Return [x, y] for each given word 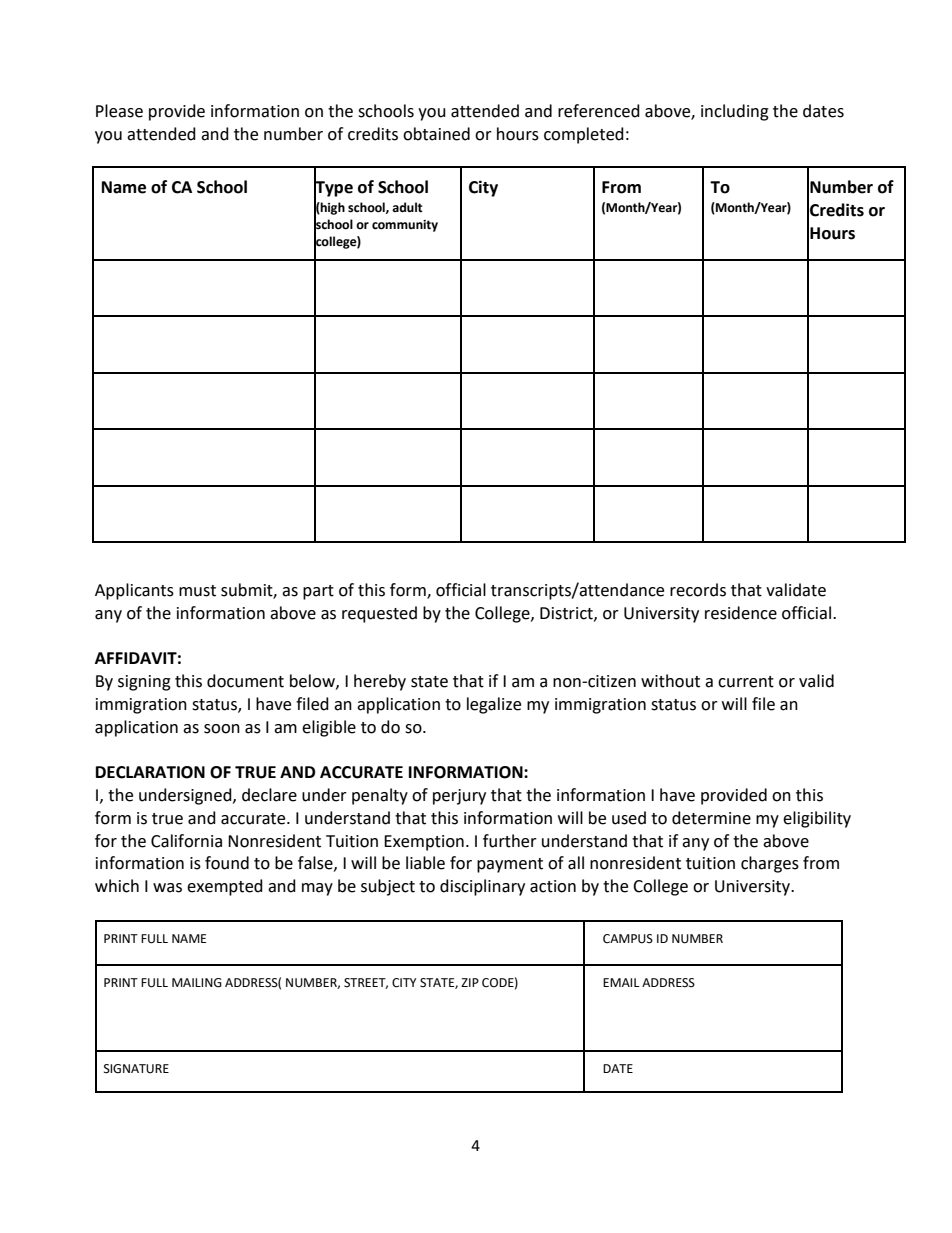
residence [741, 613]
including [735, 112]
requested [379, 614]
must [197, 591]
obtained [436, 134]
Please [119, 111]
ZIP [470, 982]
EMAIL [621, 982]
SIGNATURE [136, 1069]
